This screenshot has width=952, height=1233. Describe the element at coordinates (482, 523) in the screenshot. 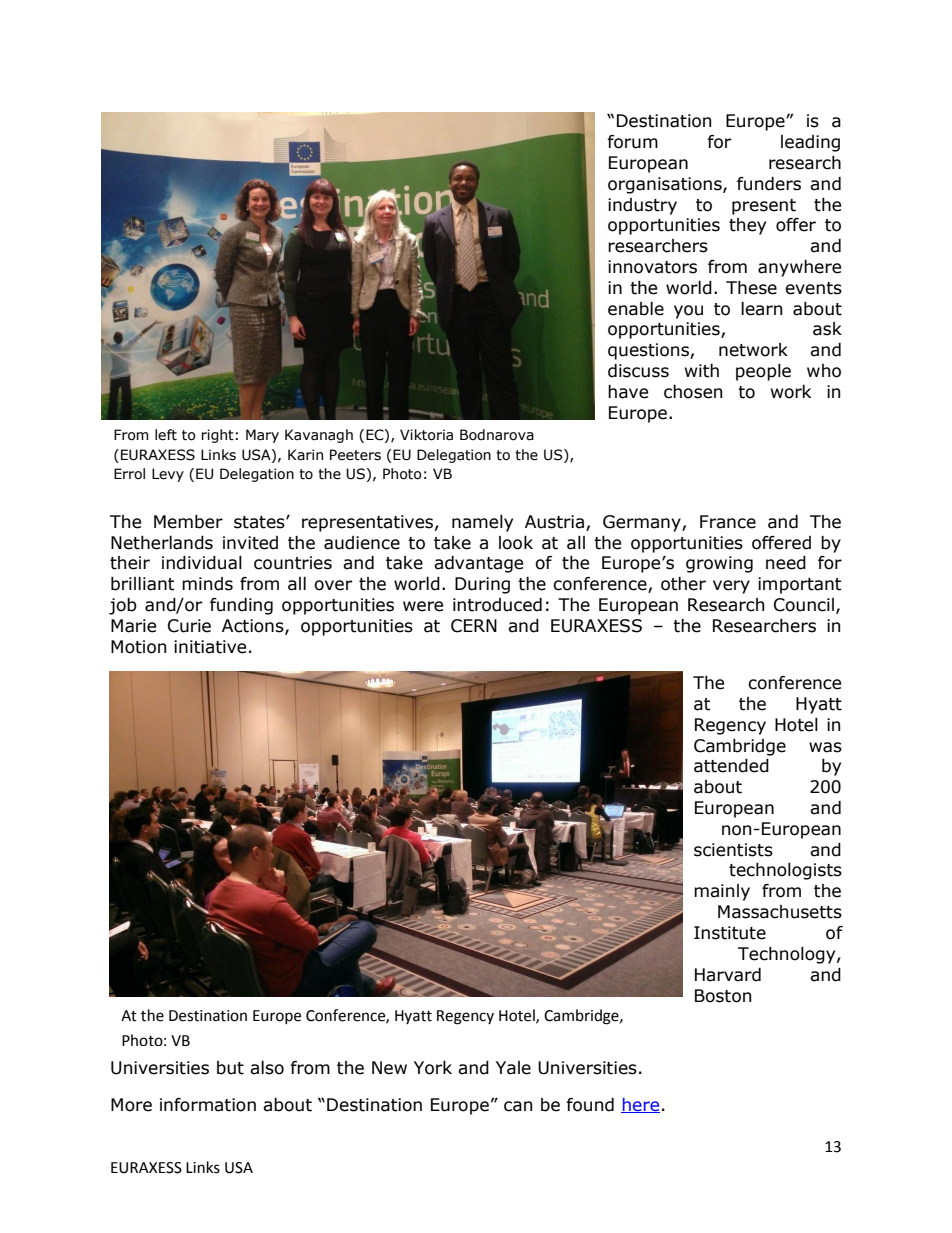

I see `namely` at that location.
